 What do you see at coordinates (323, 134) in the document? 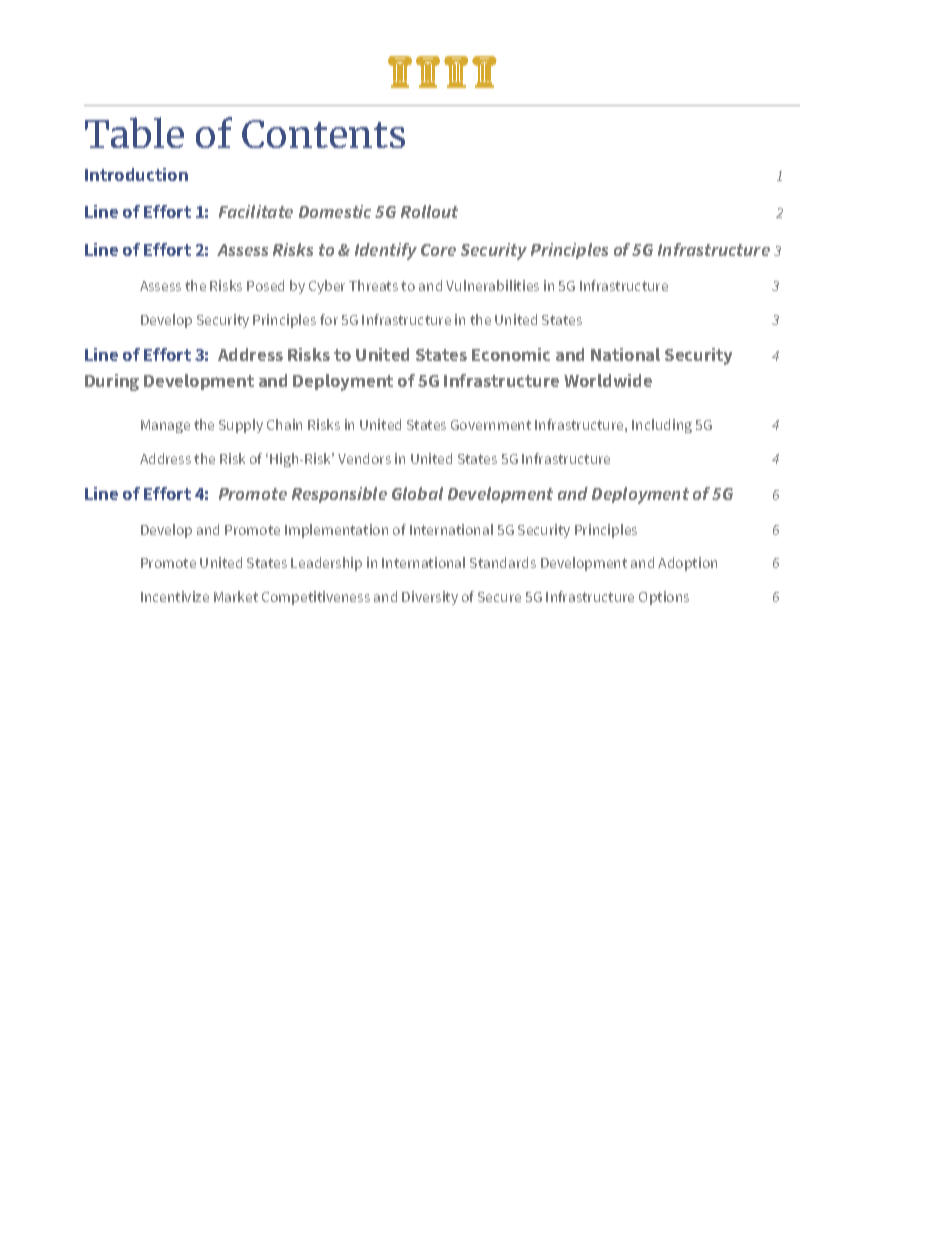
I see `Contents` at bounding box center [323, 134].
